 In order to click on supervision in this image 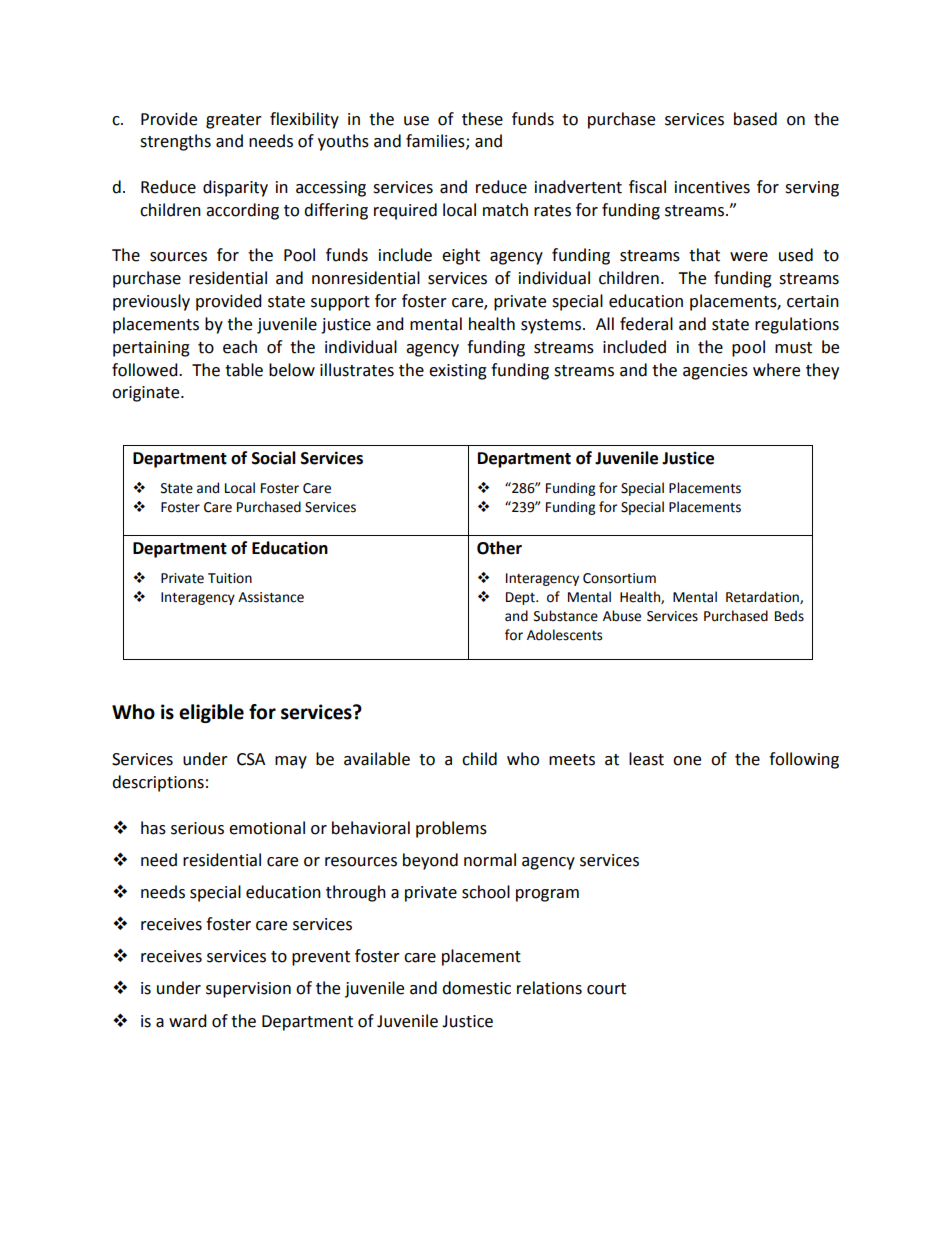, I will do `click(248, 990)`.
